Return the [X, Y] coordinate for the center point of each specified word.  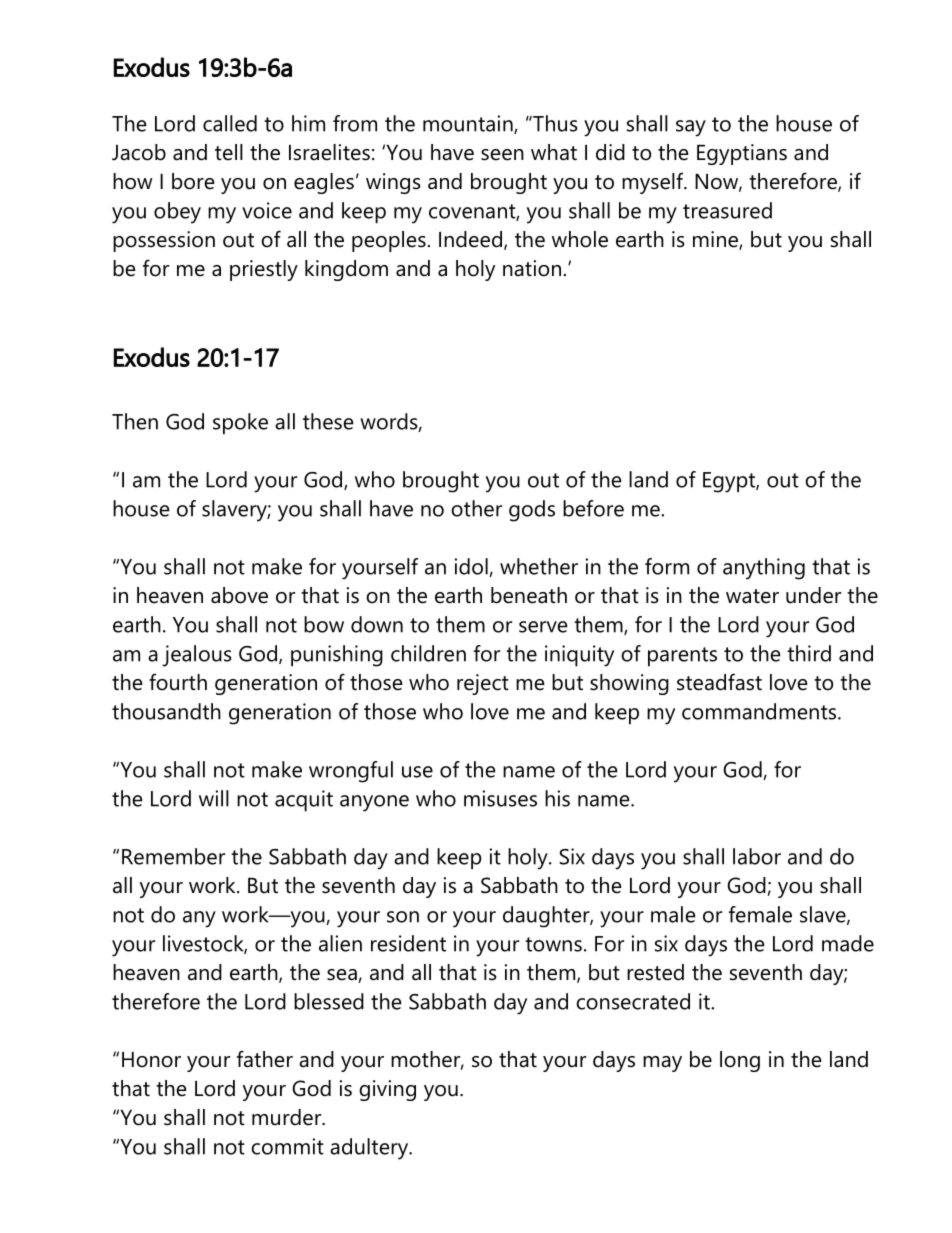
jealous [197, 656]
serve [543, 627]
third [809, 653]
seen [502, 155]
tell [229, 152]
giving [387, 1090]
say [691, 128]
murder [288, 1117]
